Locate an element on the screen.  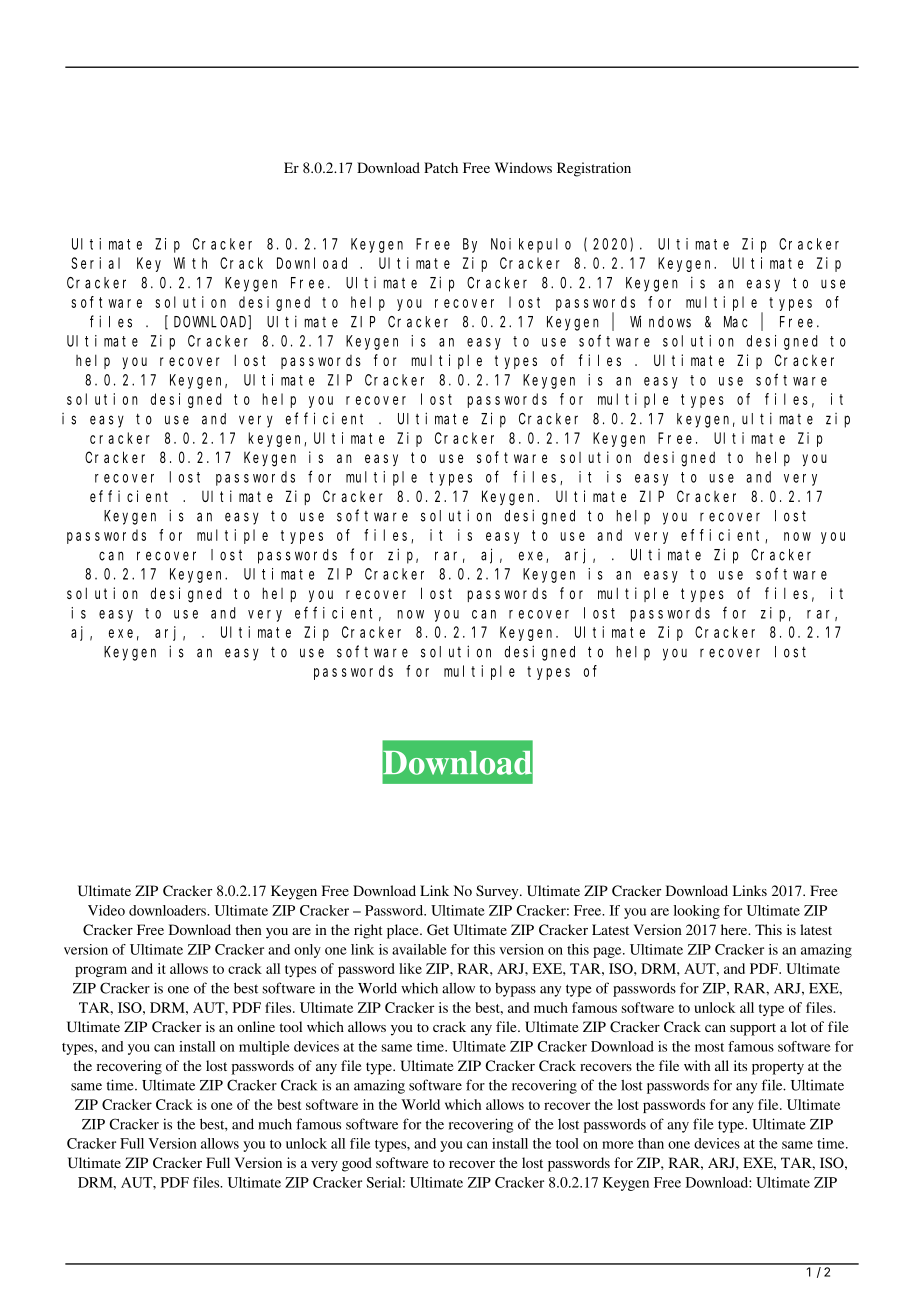
Get is located at coordinates (438, 929).
